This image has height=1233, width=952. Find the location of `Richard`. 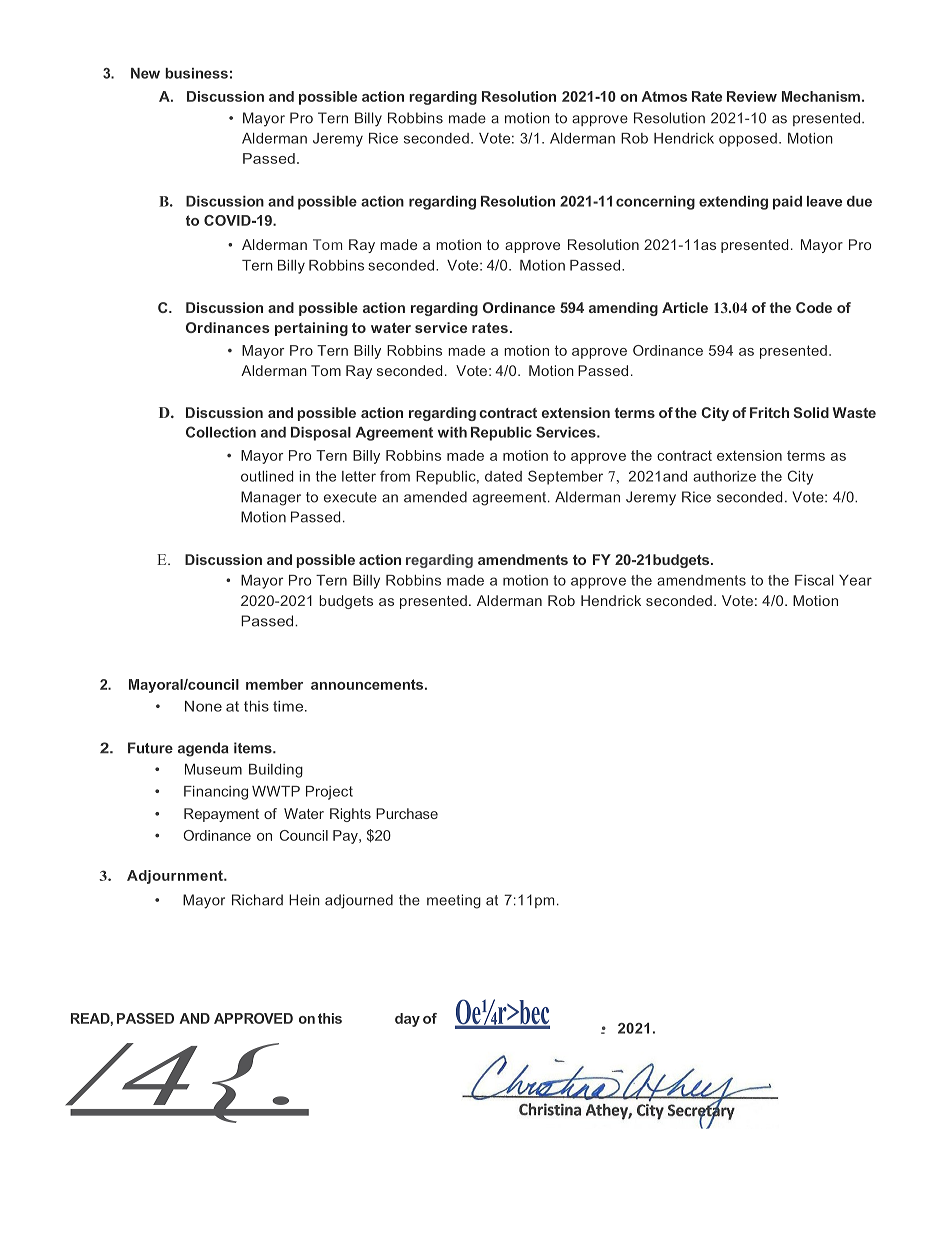

Richard is located at coordinates (257, 900).
